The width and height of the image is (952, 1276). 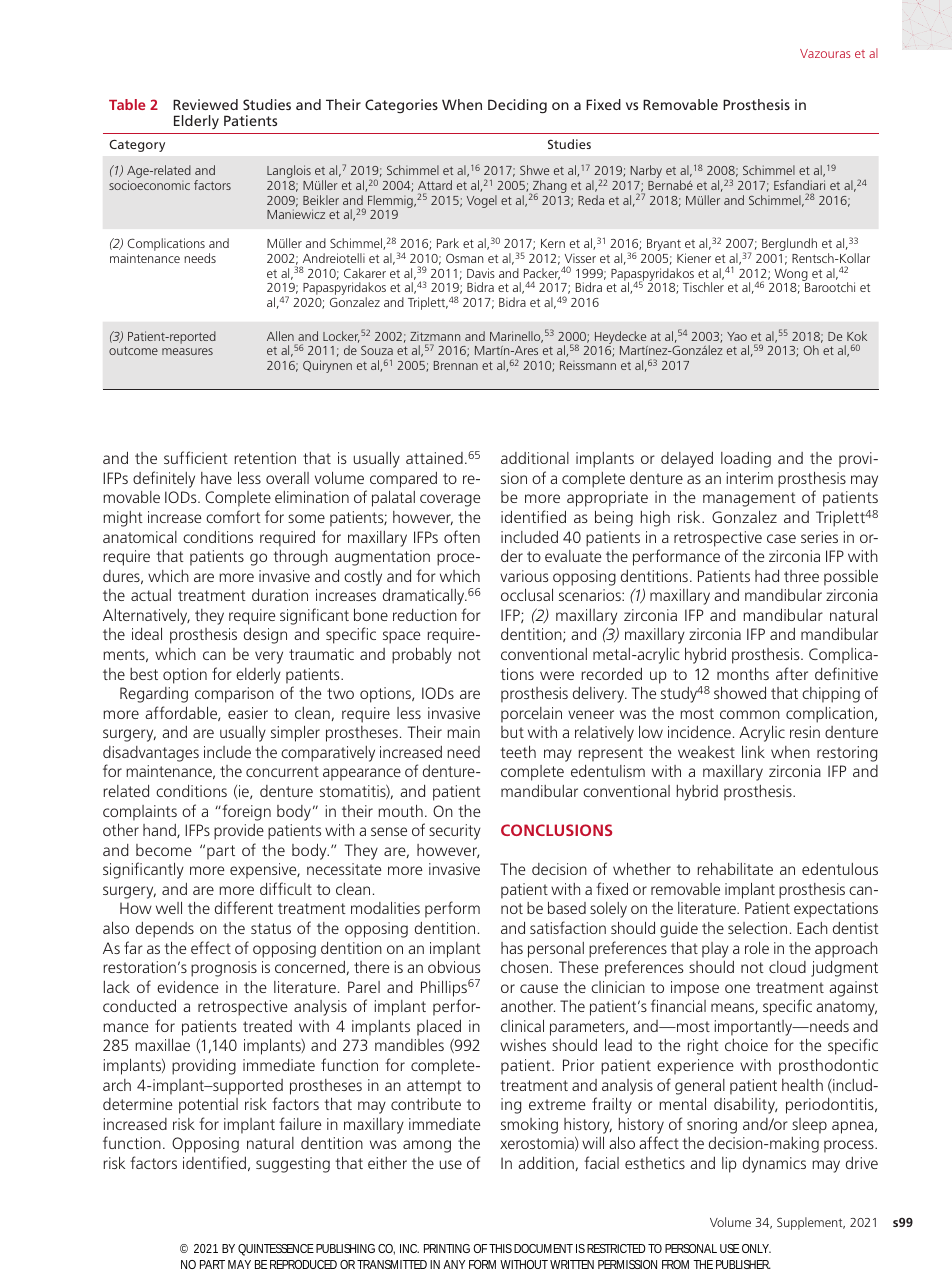 I want to click on Bryant, so click(x=664, y=245).
